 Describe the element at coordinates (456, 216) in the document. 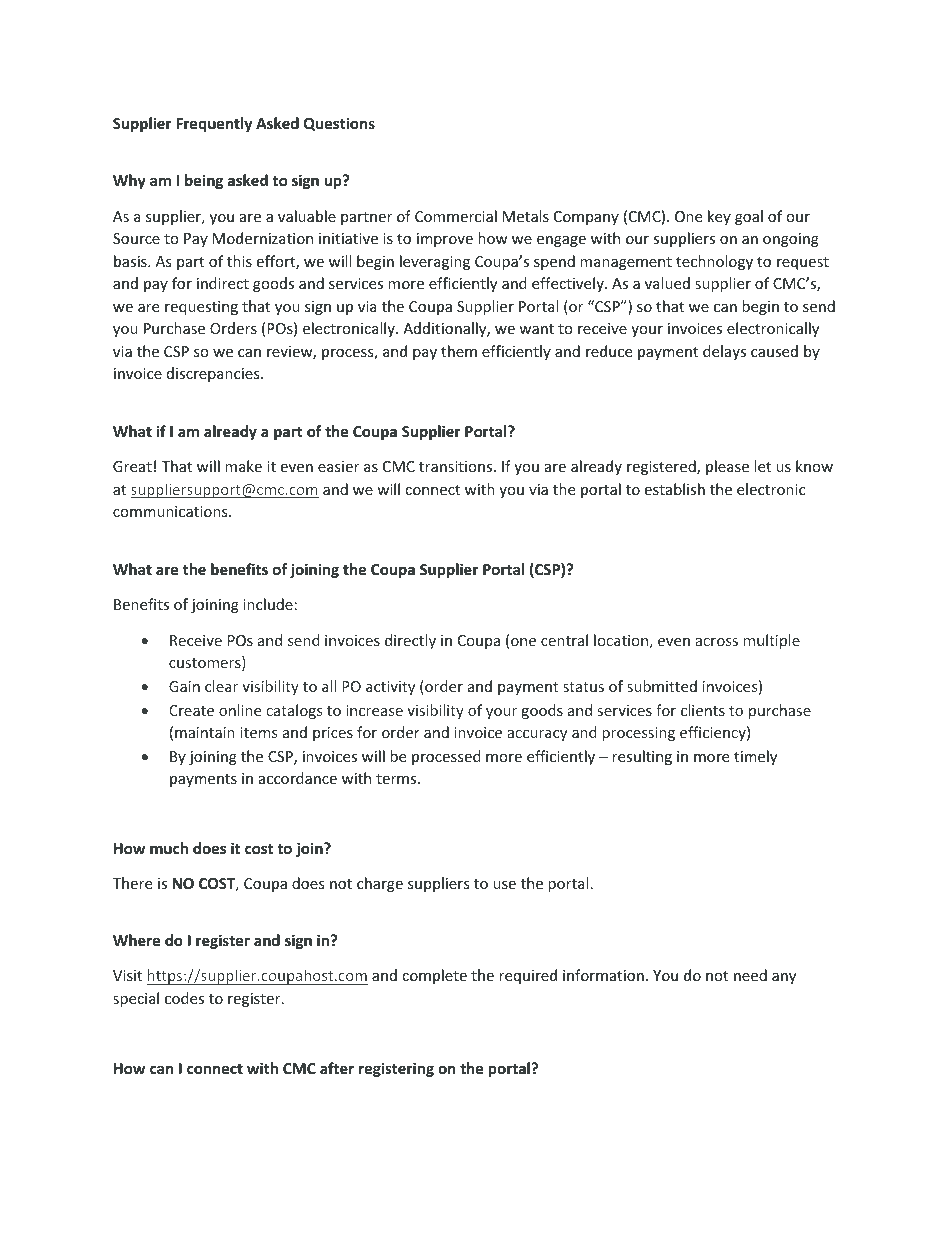

I see `Commercial` at that location.
